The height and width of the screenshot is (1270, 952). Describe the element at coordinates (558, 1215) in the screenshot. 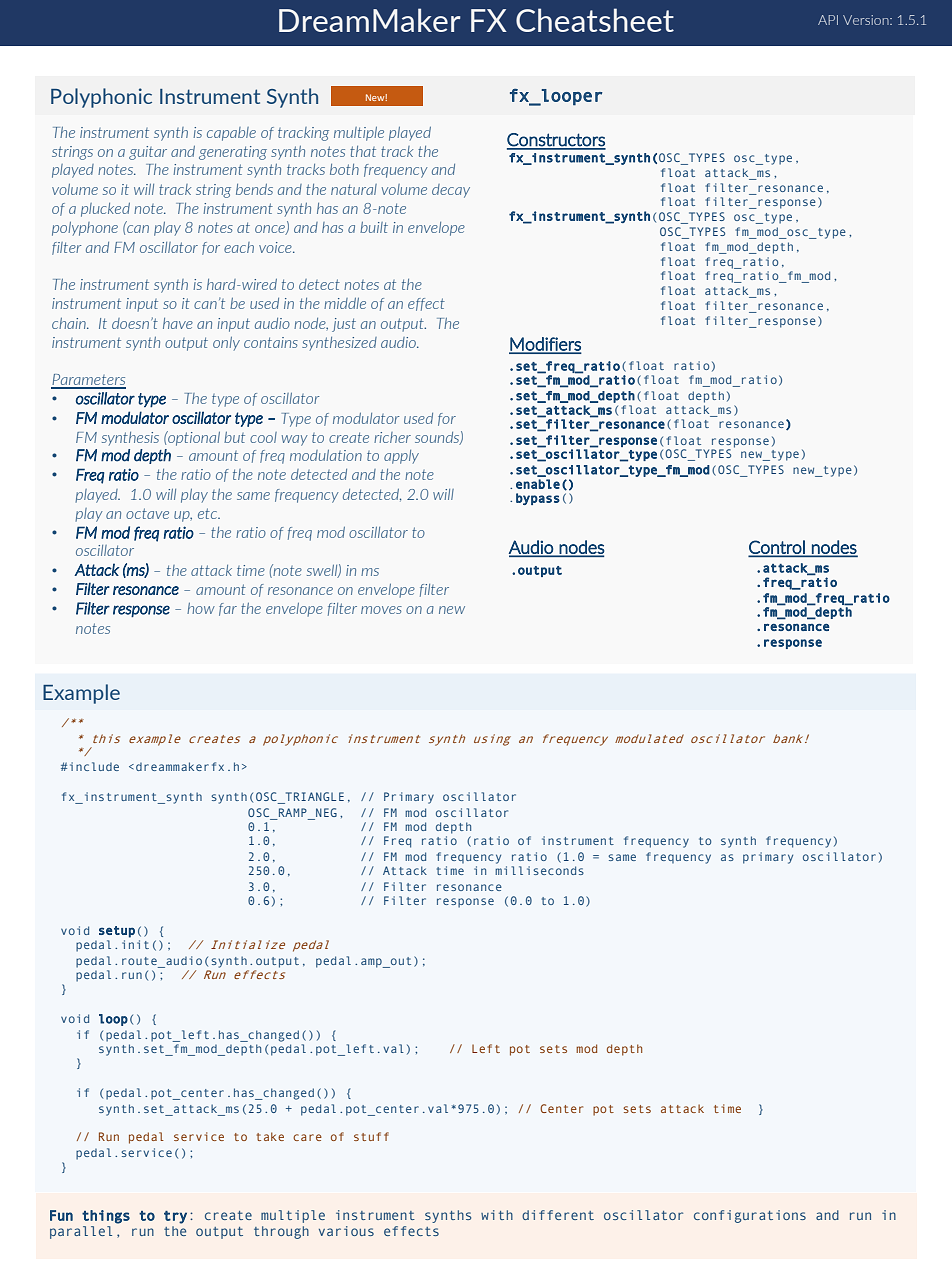

I see `different` at that location.
